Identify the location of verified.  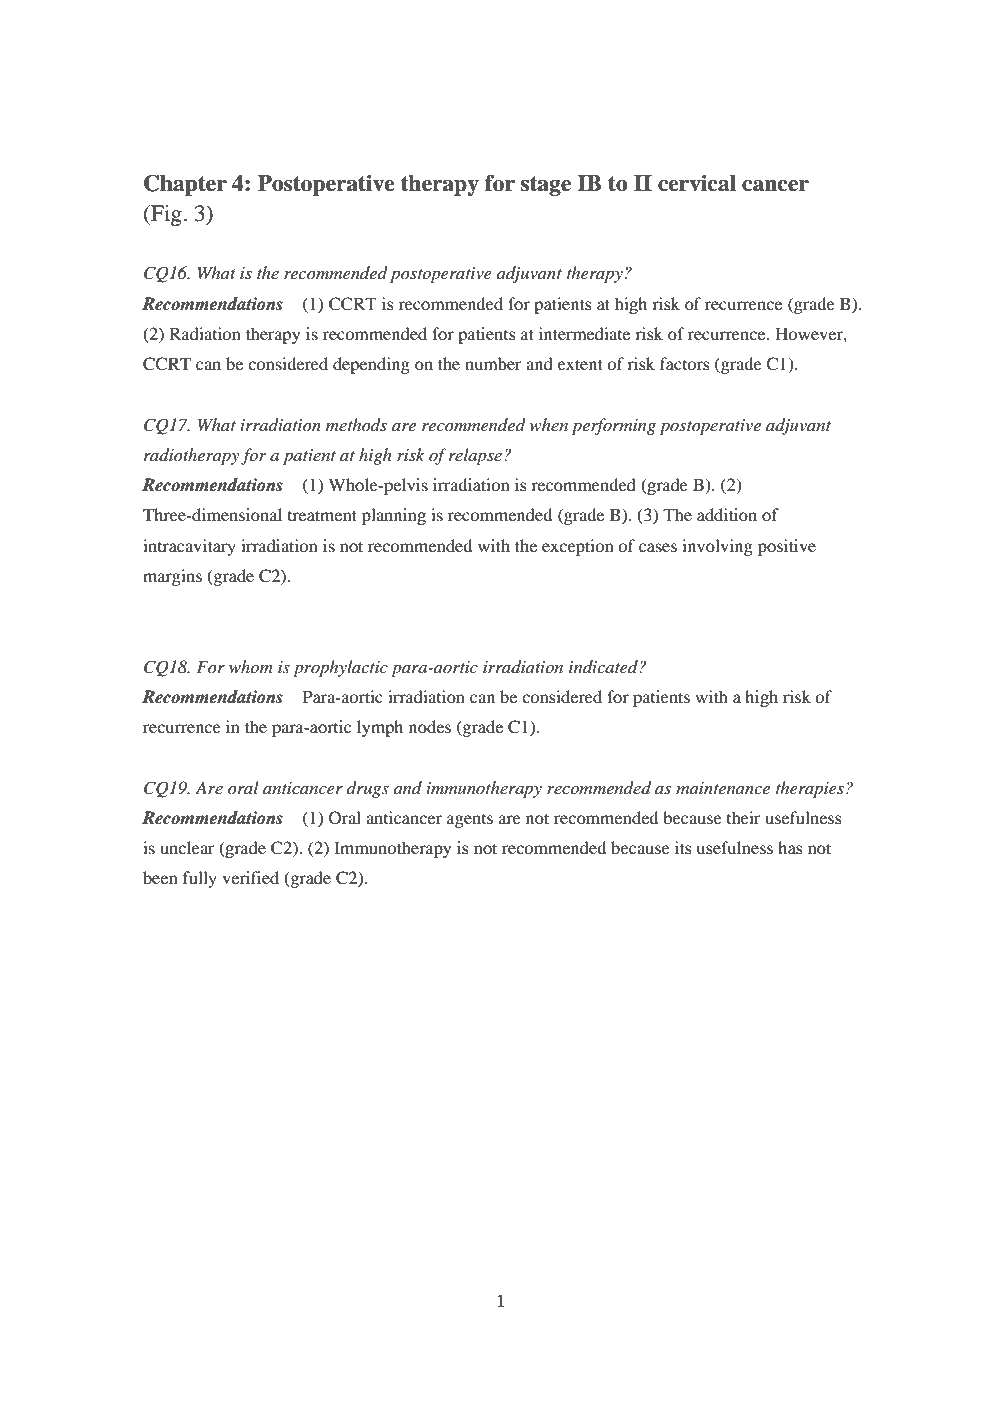
(250, 877).
